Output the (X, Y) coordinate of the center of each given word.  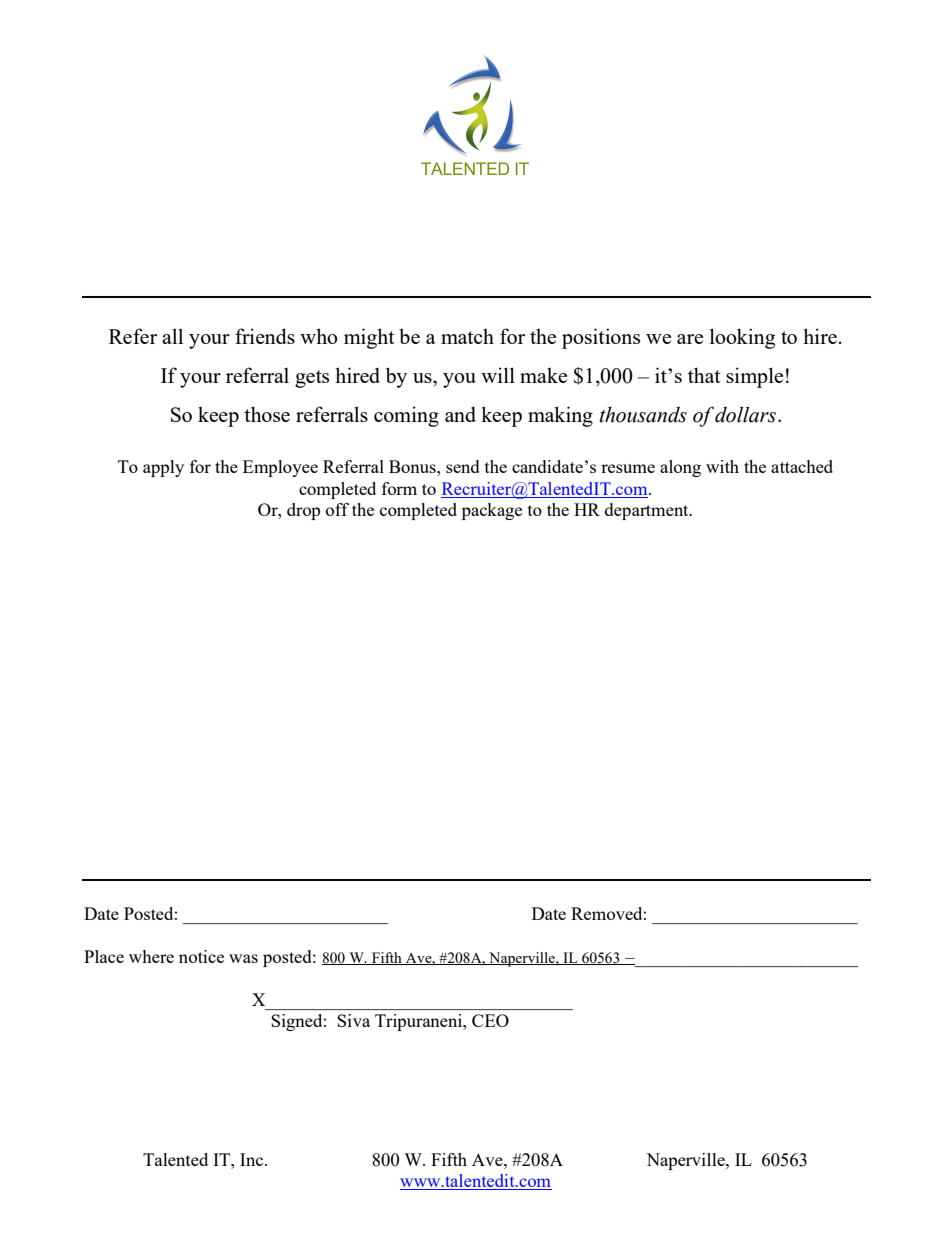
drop (303, 511)
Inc (253, 1159)
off (337, 509)
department (648, 511)
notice (201, 956)
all (172, 336)
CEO (490, 1020)
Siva (353, 1020)
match (467, 336)
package (492, 511)
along (680, 468)
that (704, 375)
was (243, 958)
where (151, 956)
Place (104, 956)
